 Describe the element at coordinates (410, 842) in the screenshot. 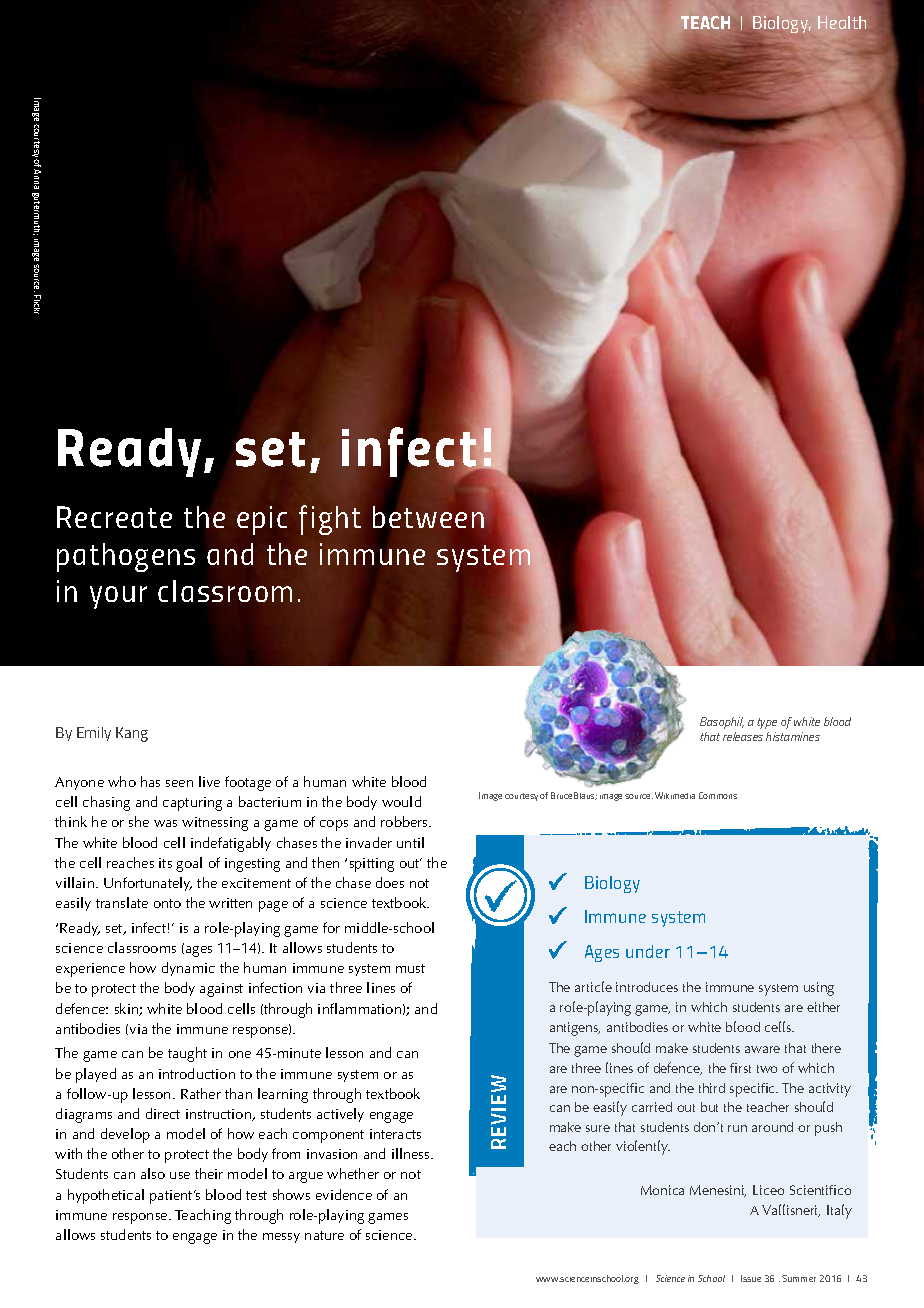

I see `until` at that location.
